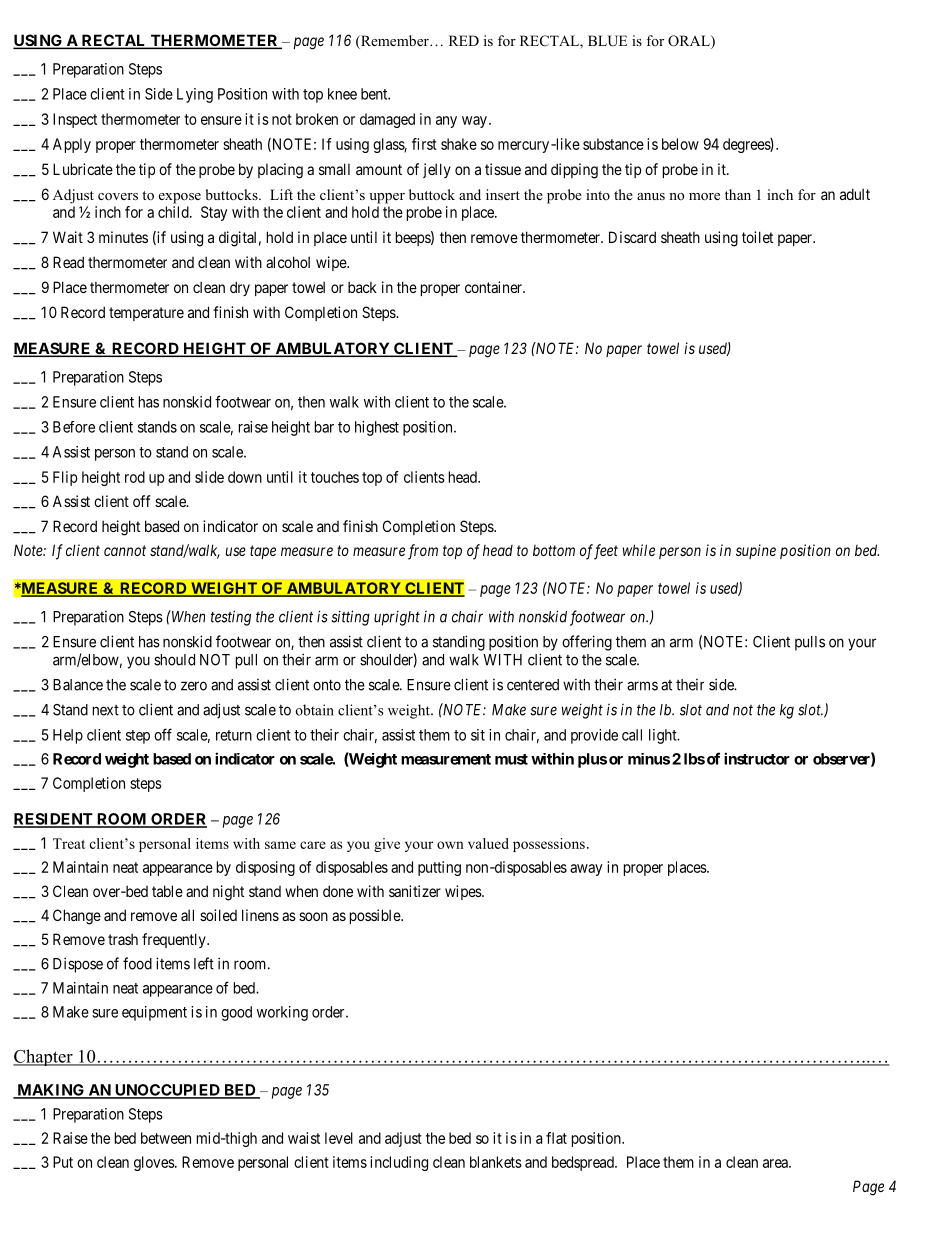 The height and width of the image is (1233, 952). What do you see at coordinates (146, 314) in the image?
I see `temperature` at bounding box center [146, 314].
